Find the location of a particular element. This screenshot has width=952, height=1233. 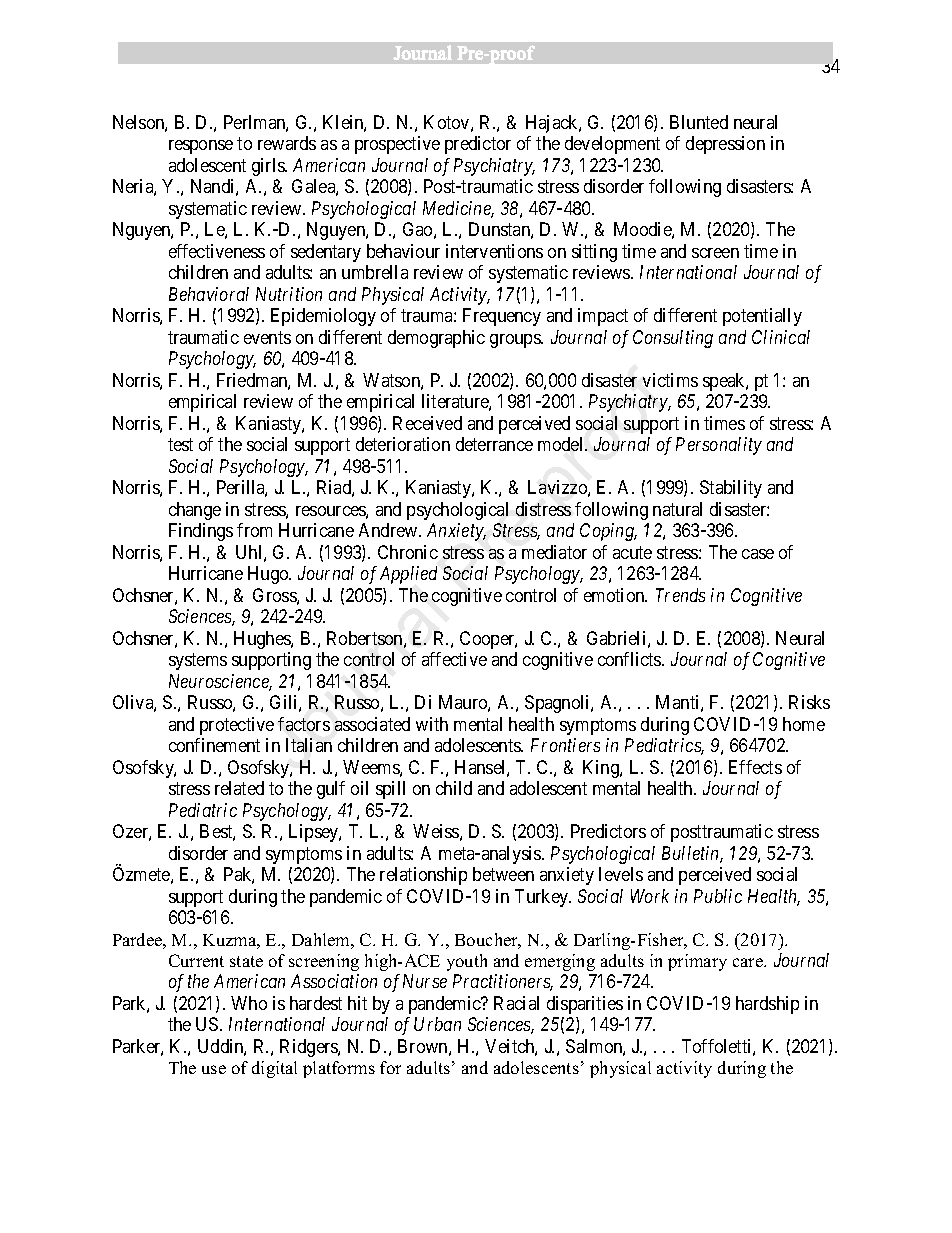

Trends is located at coordinates (680, 595).
